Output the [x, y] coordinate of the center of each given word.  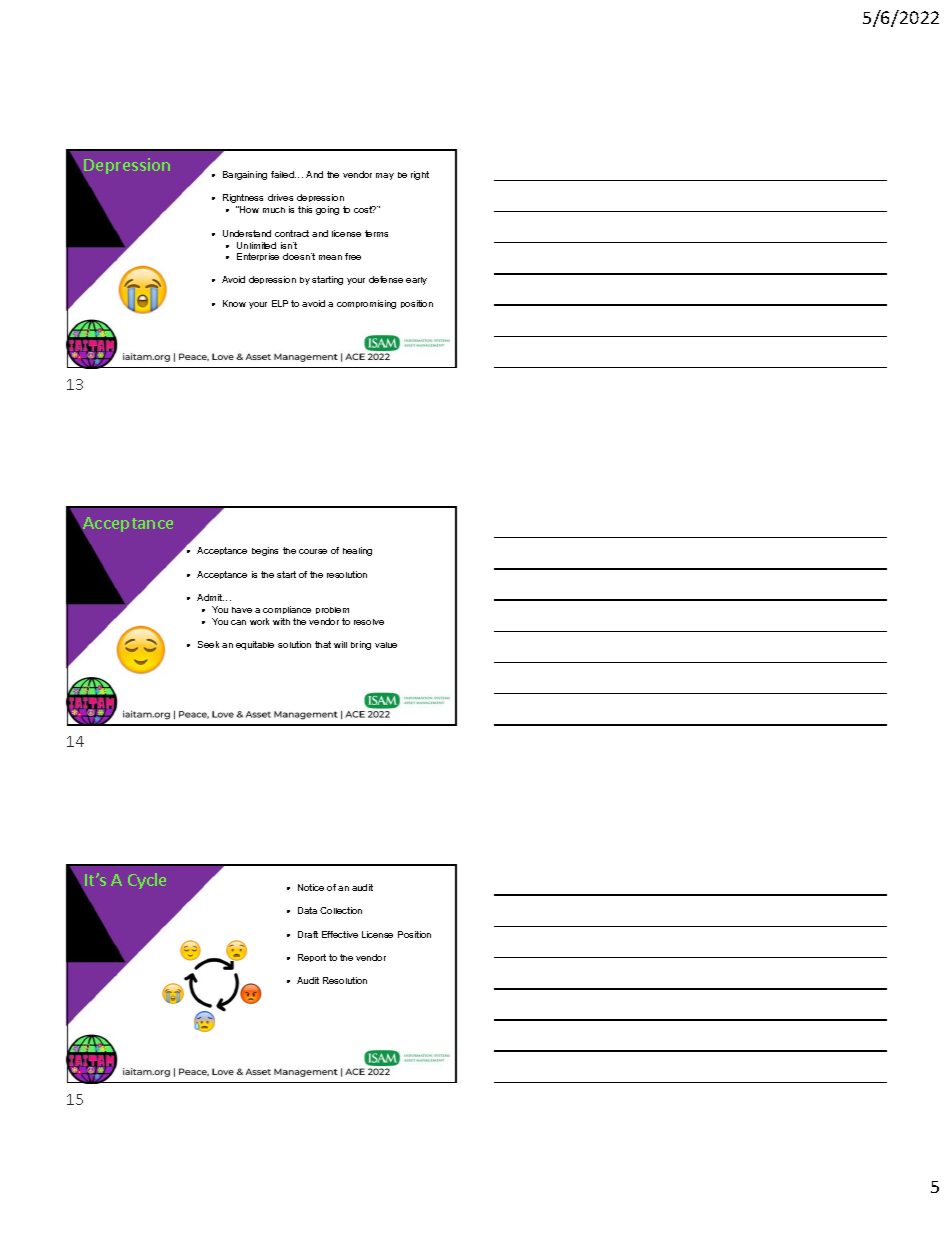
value [386, 645]
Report [312, 958]
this [305, 209]
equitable [255, 645]
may [385, 176]
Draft [308, 934]
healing [357, 551]
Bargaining [245, 175]
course [313, 551]
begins [265, 551]
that [323, 644]
